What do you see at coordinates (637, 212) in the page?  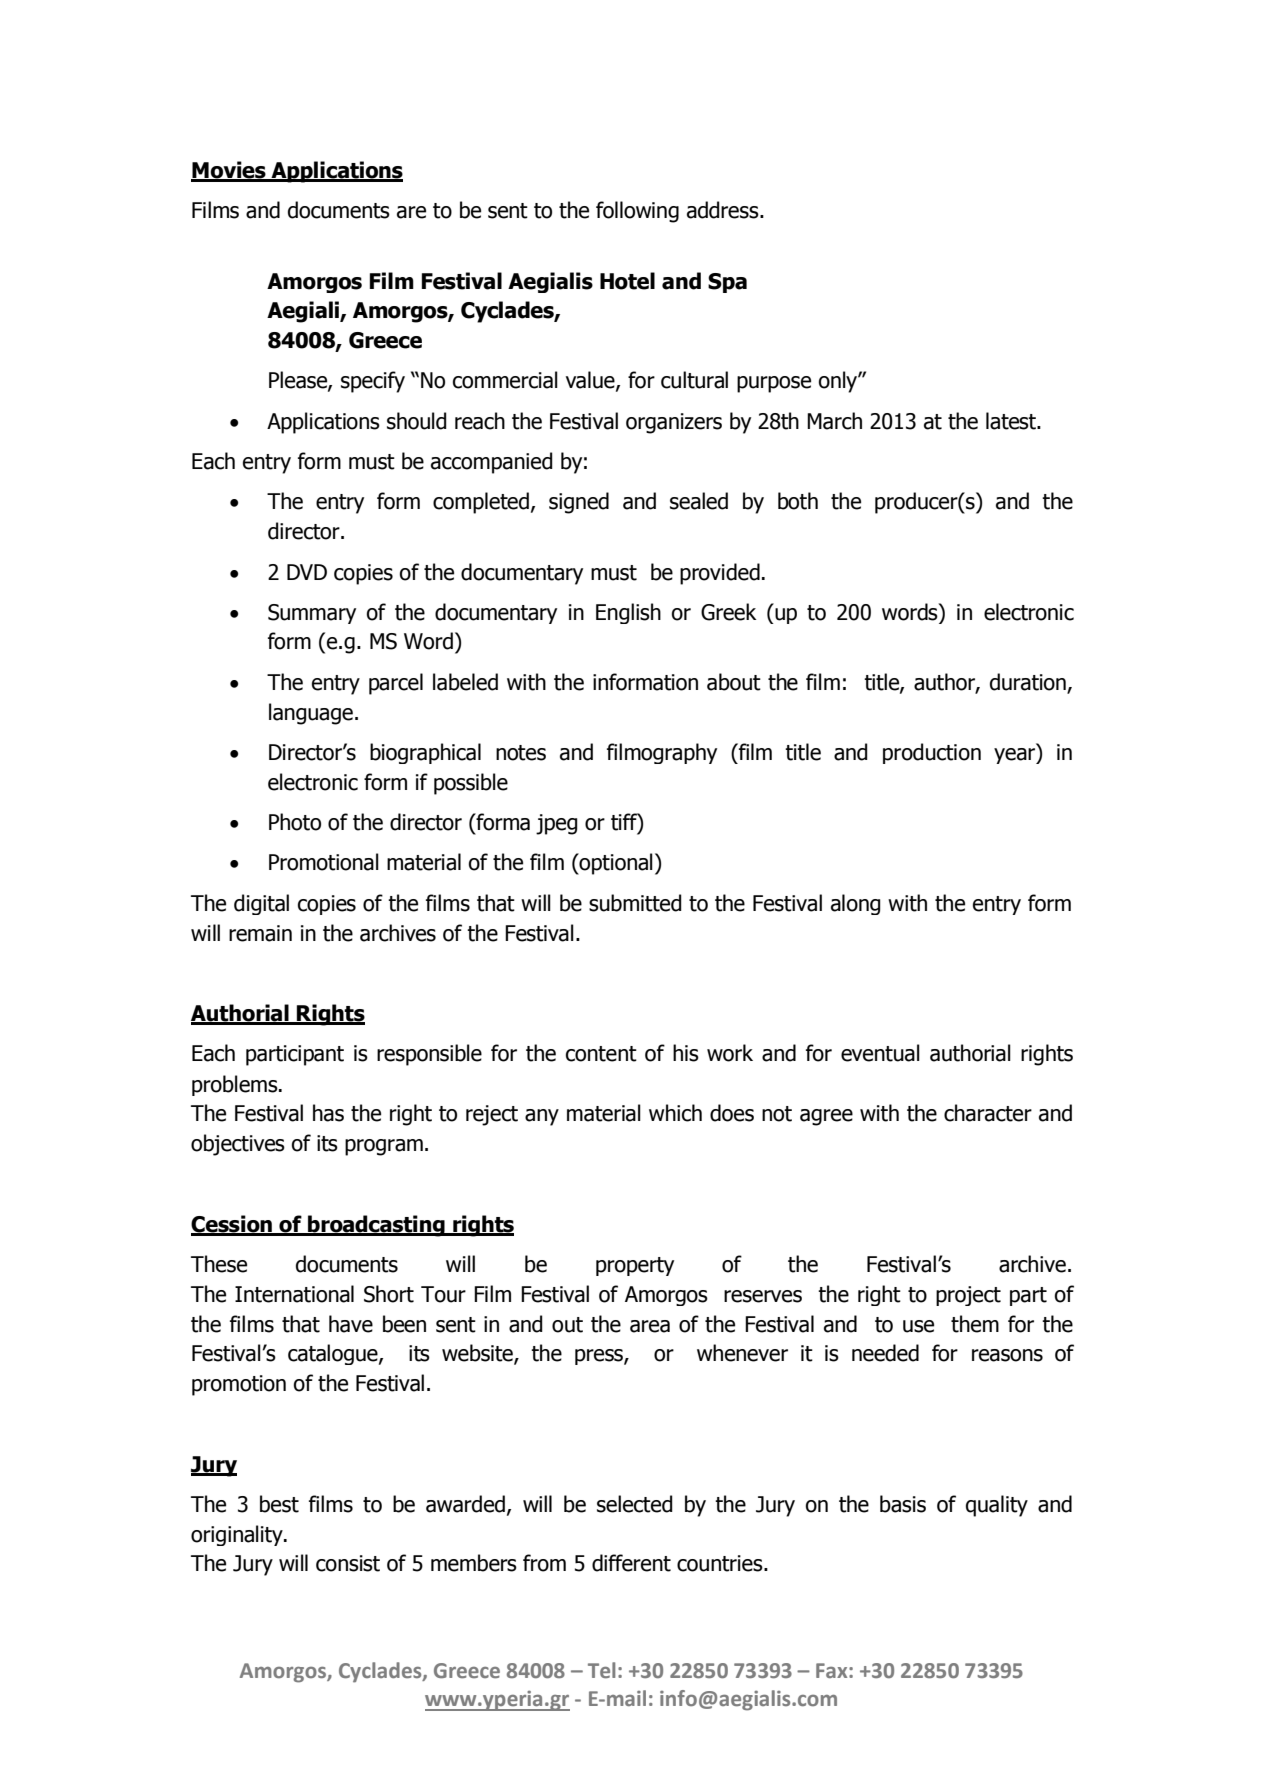 I see `following` at bounding box center [637, 212].
